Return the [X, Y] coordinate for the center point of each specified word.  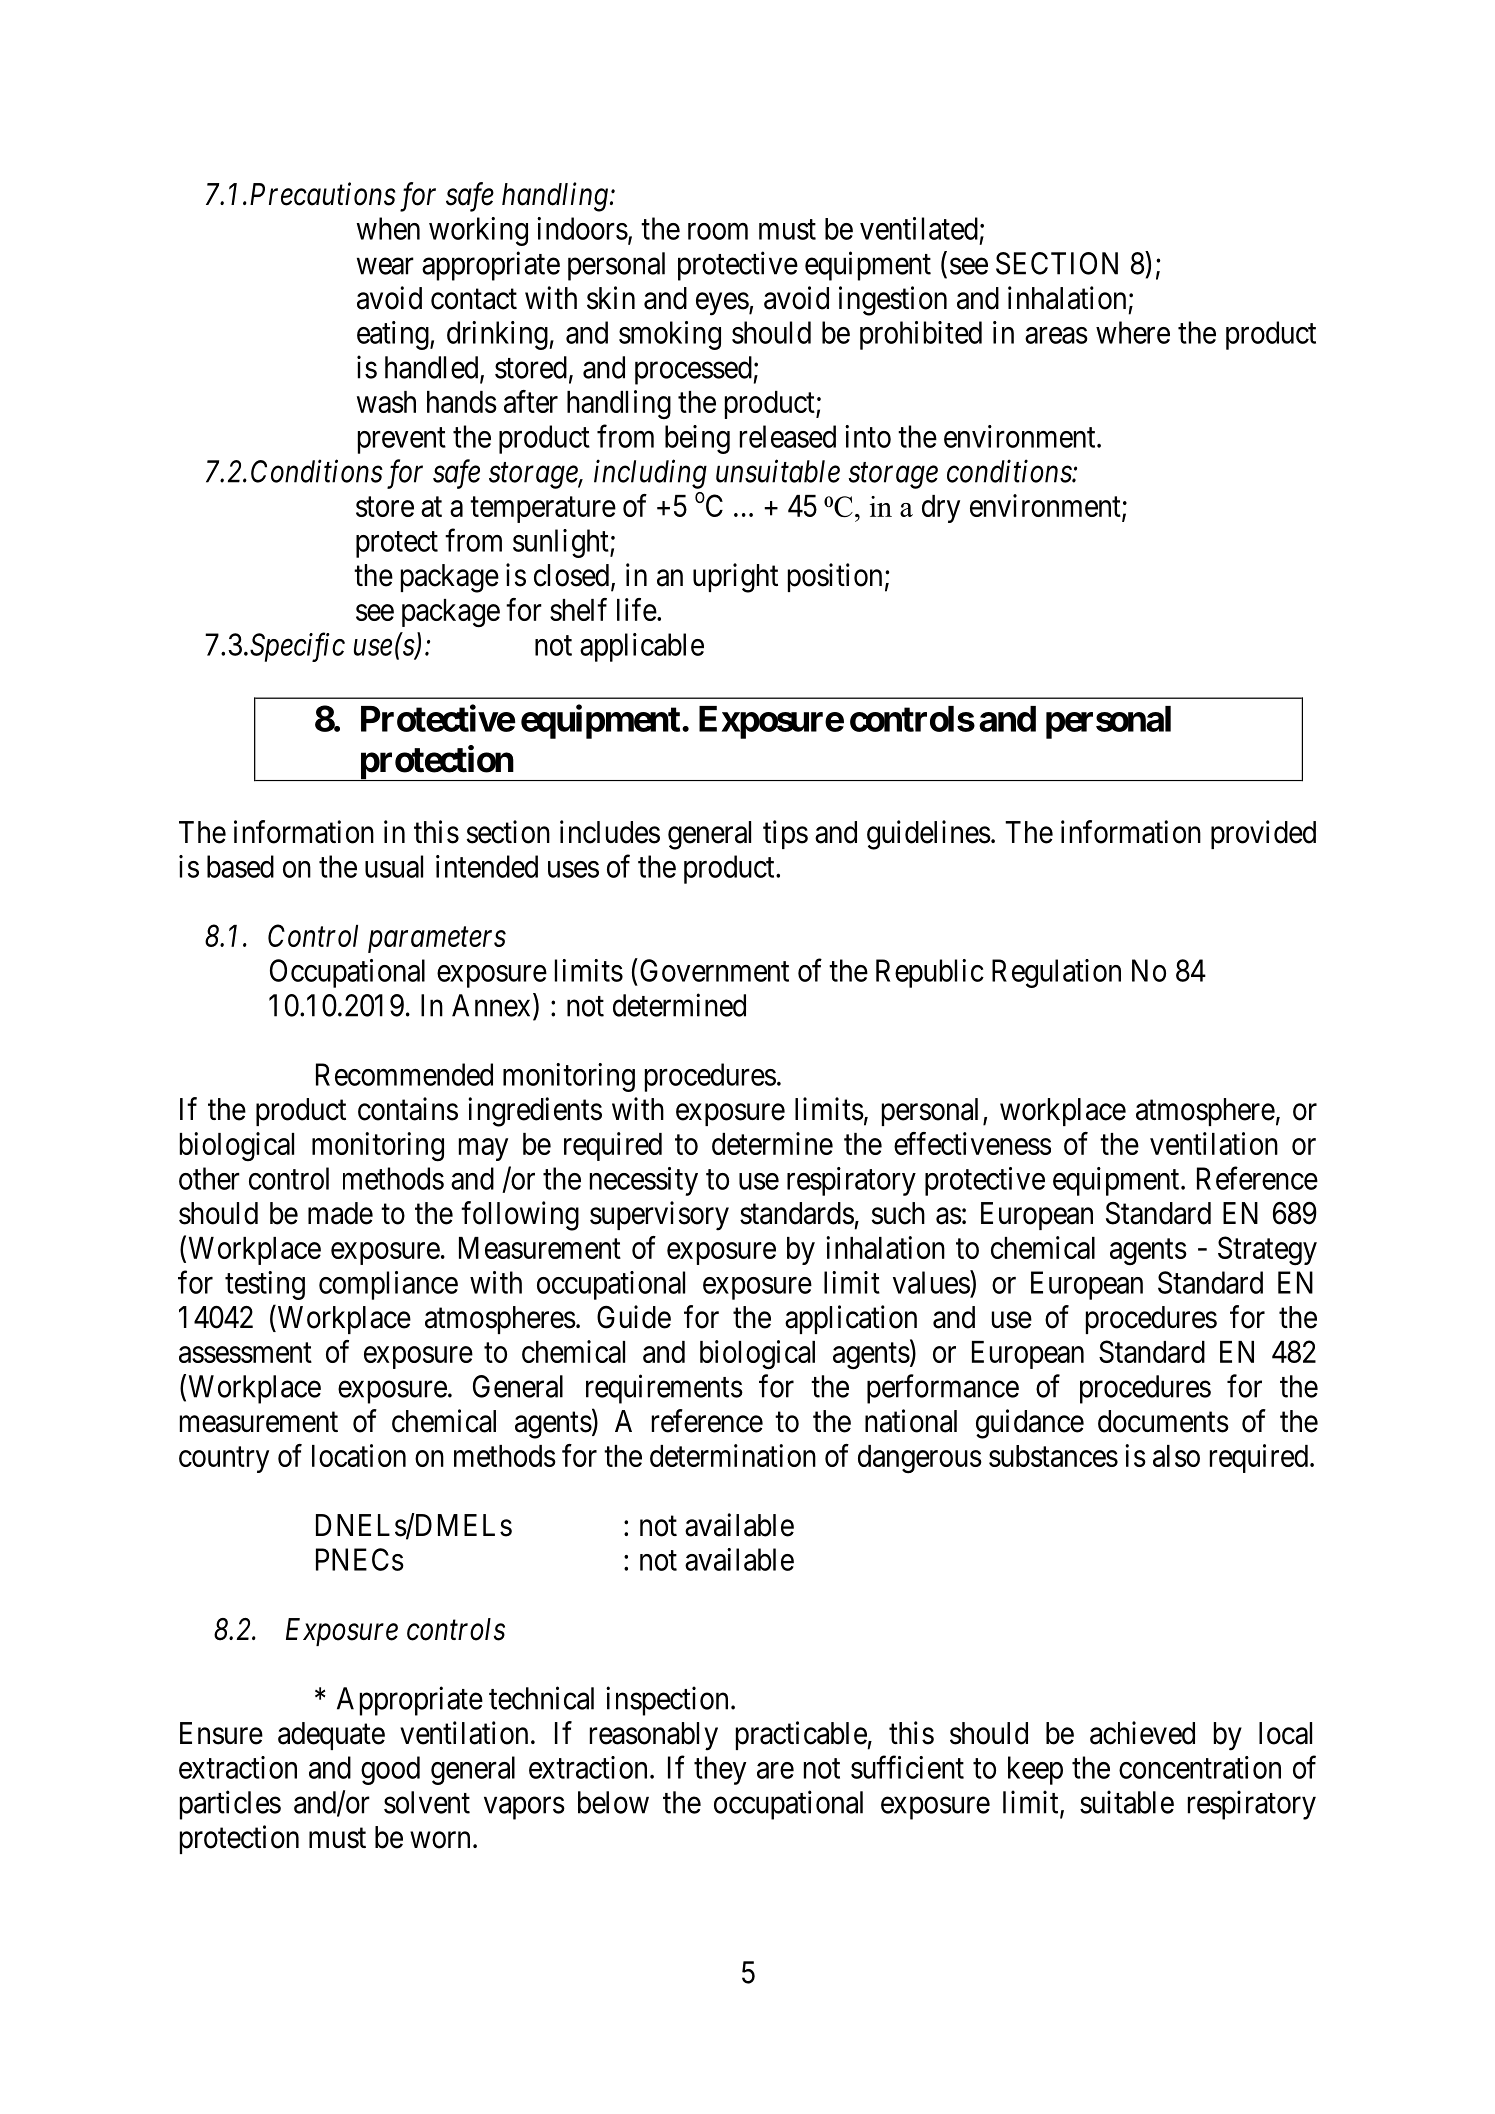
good [390, 1770]
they [720, 1770]
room [718, 231]
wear [385, 266]
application [851, 1319]
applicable [642, 647]
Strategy [1267, 1251]
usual [394, 866]
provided [1263, 834]
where [1133, 332]
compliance [388, 1285]
